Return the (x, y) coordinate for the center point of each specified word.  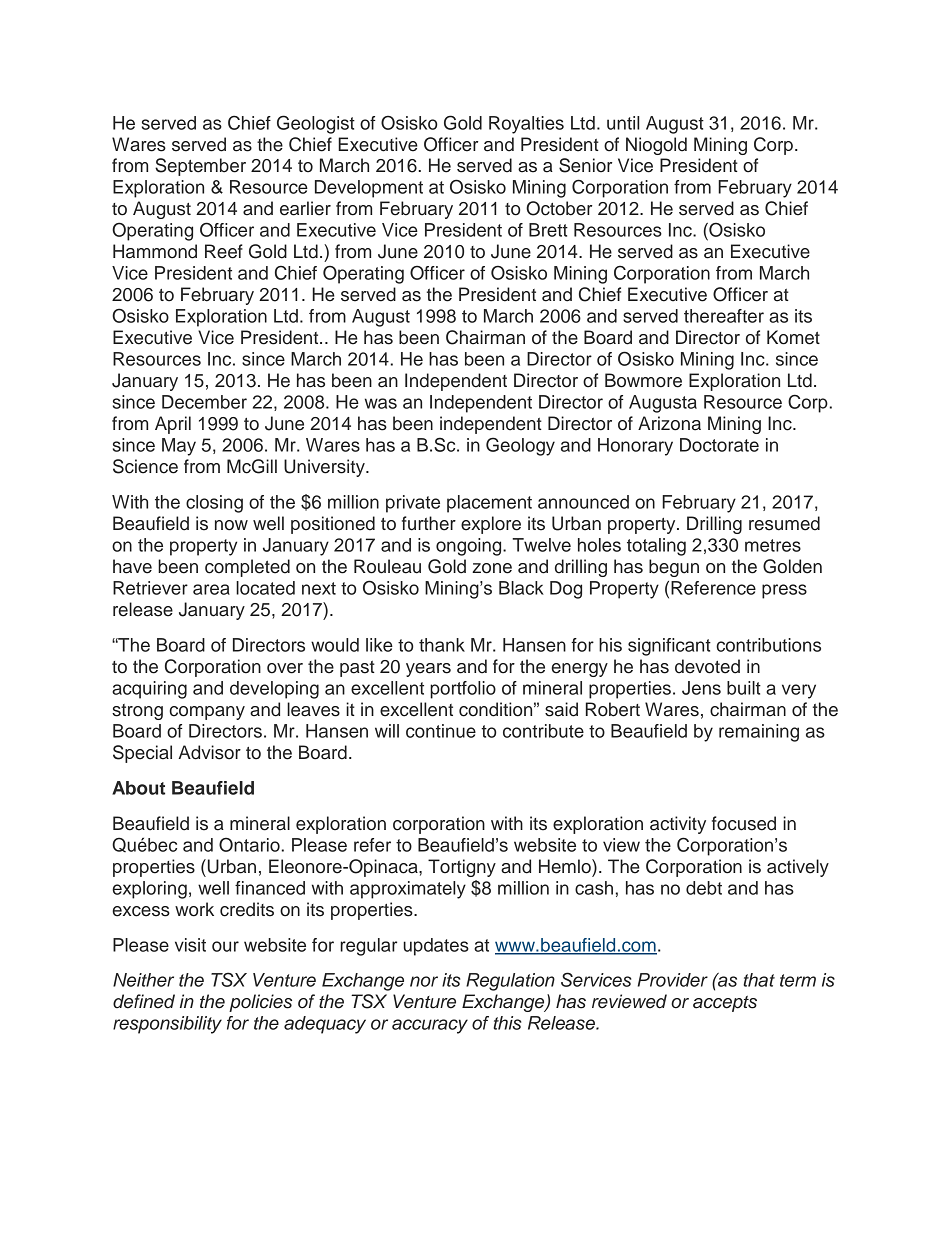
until (623, 123)
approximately (408, 890)
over (285, 668)
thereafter (724, 316)
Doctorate (719, 445)
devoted (707, 666)
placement (489, 504)
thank (442, 645)
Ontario (249, 844)
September (200, 167)
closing (214, 504)
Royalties (526, 125)
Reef (224, 251)
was (381, 403)
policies (260, 1003)
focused (744, 823)
